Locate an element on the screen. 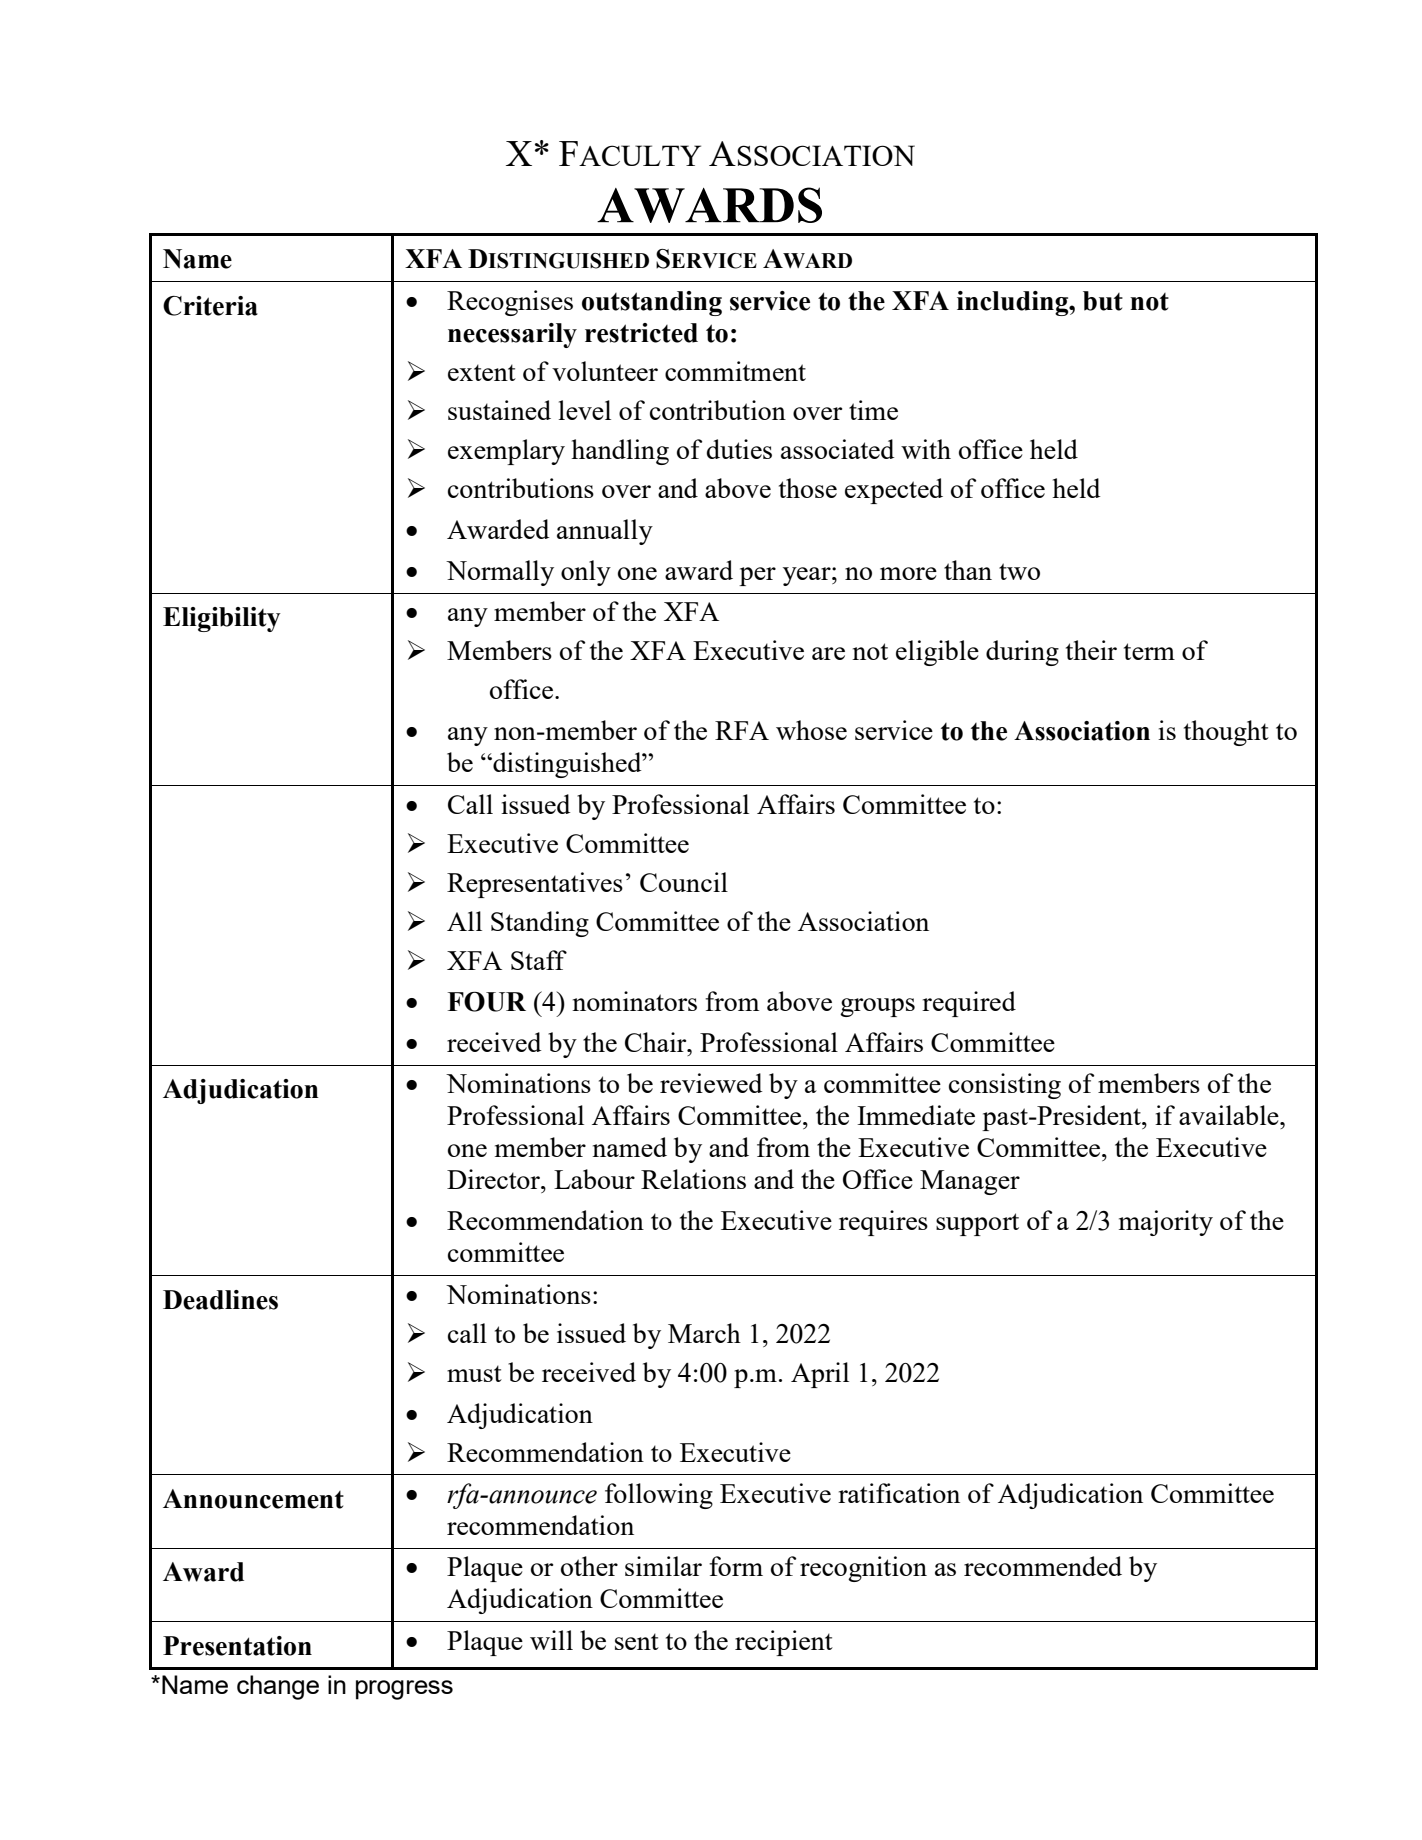 The height and width of the screenshot is (1840, 1422). Eligibility is located at coordinates (222, 619).
